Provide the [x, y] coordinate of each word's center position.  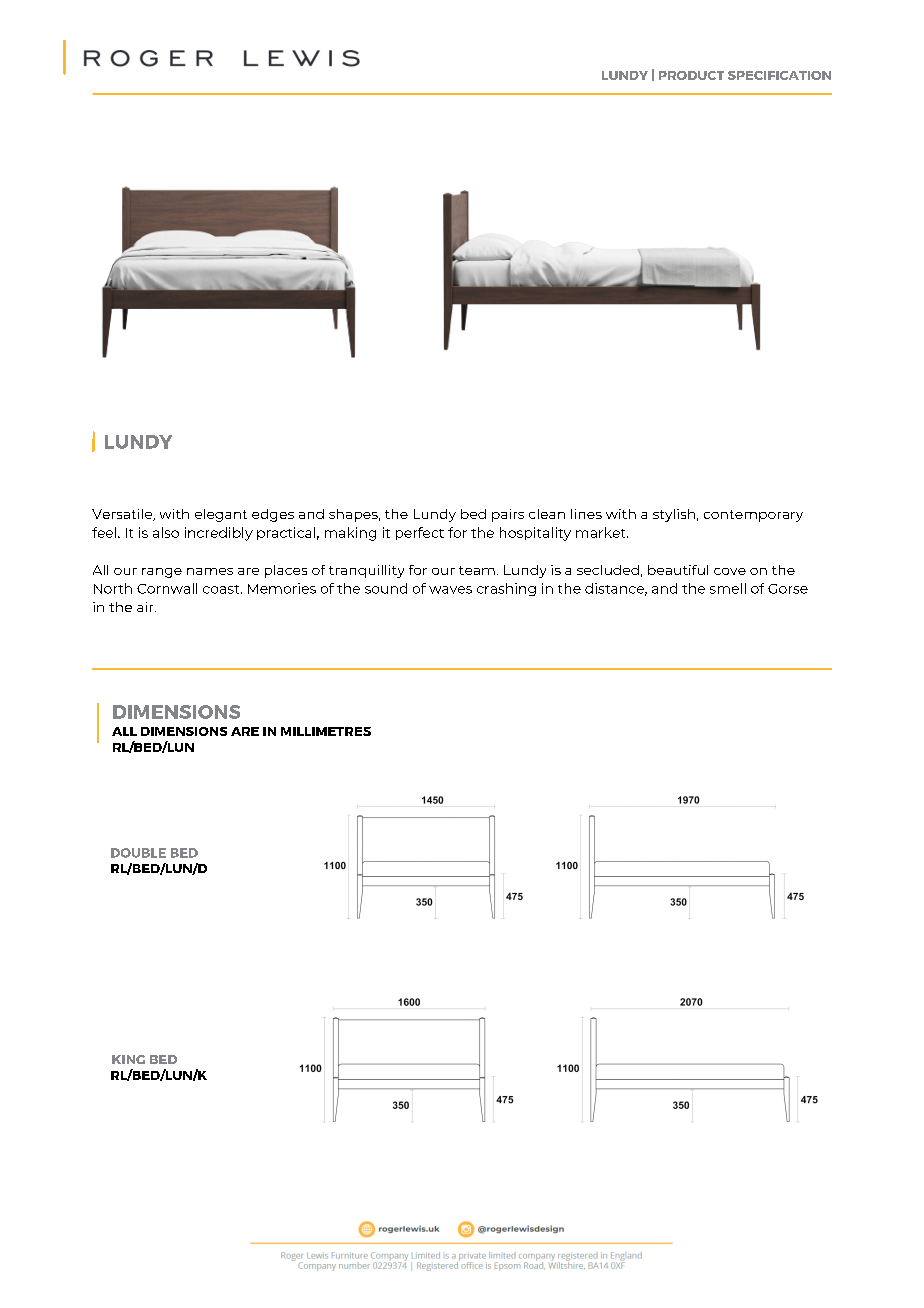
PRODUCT [691, 75]
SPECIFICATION [779, 75]
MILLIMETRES [326, 731]
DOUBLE [138, 853]
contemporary [753, 516]
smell [728, 588]
